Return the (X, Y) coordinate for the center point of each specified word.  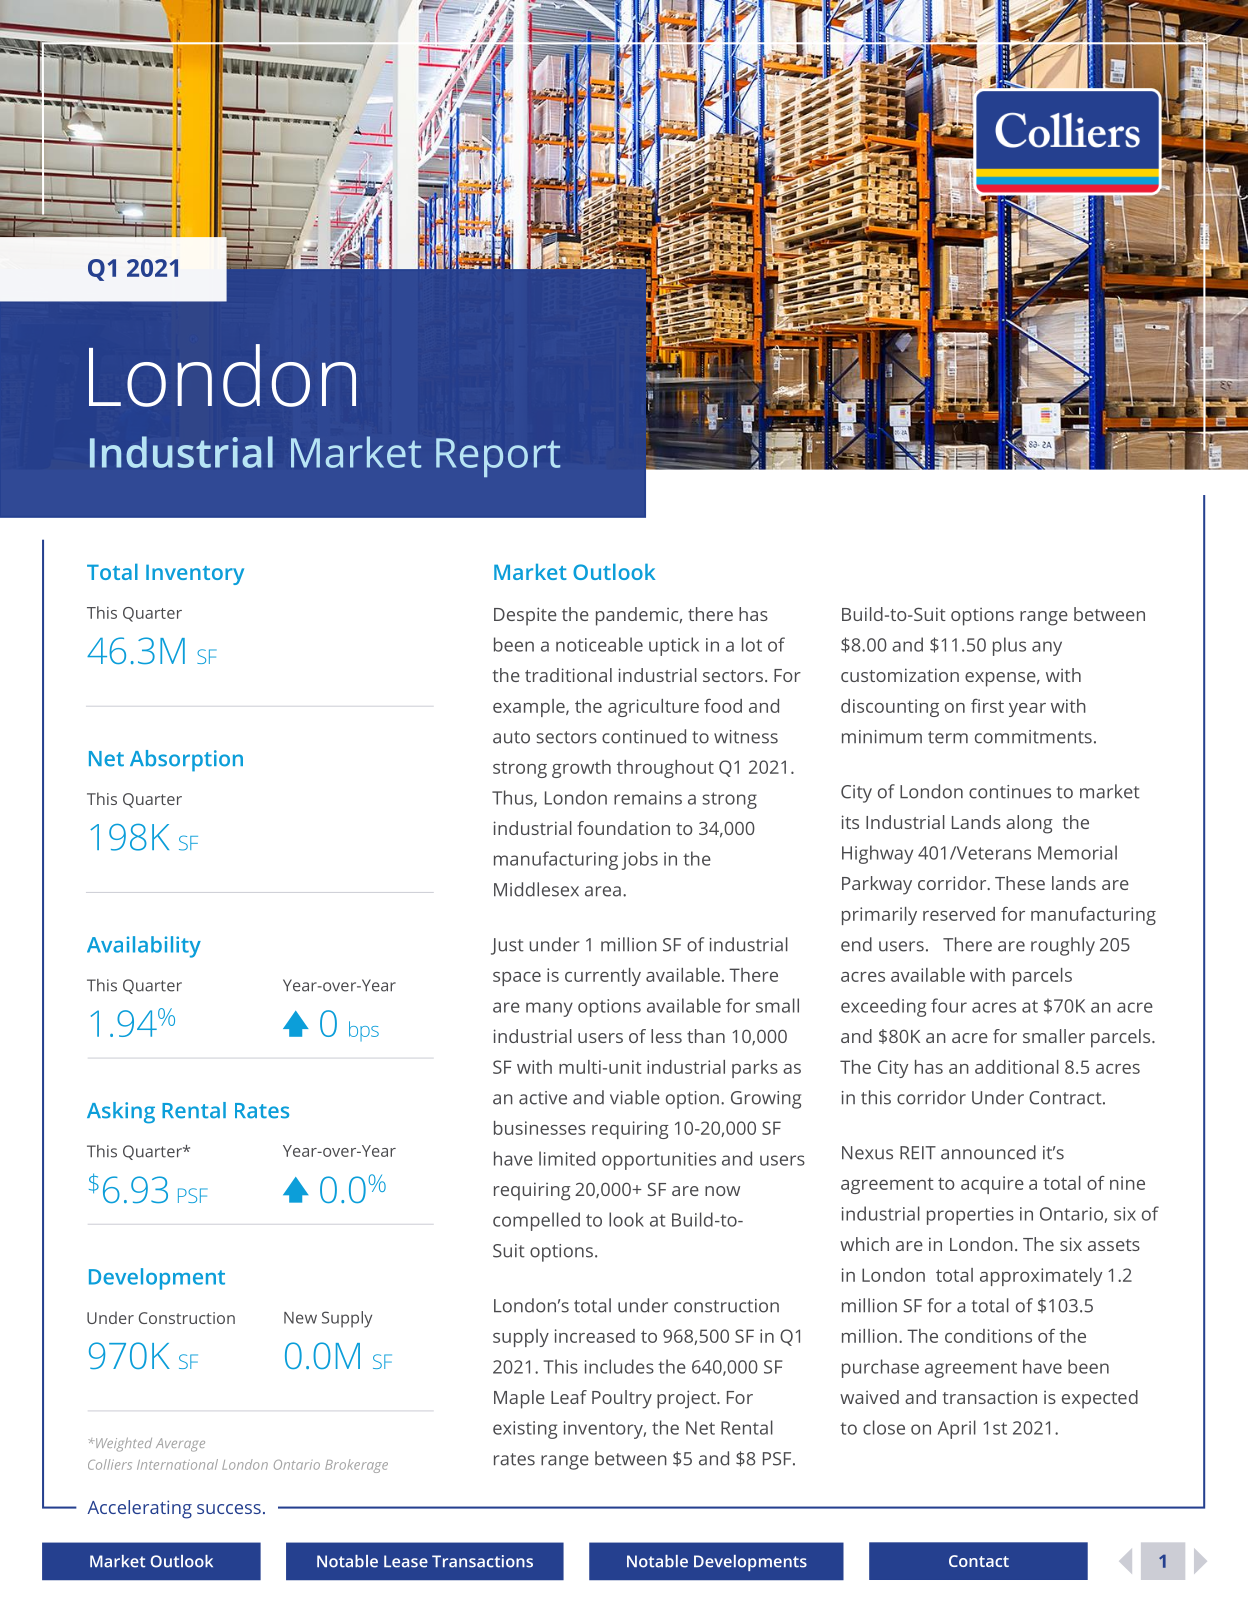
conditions (988, 1336)
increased (595, 1336)
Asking (121, 1113)
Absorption (186, 761)
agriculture (653, 708)
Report (498, 457)
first (987, 706)
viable (635, 1097)
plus (1009, 646)
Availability (144, 947)
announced (988, 1152)
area (603, 891)
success (229, 1509)
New (300, 1318)
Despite (525, 616)
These (1020, 883)
